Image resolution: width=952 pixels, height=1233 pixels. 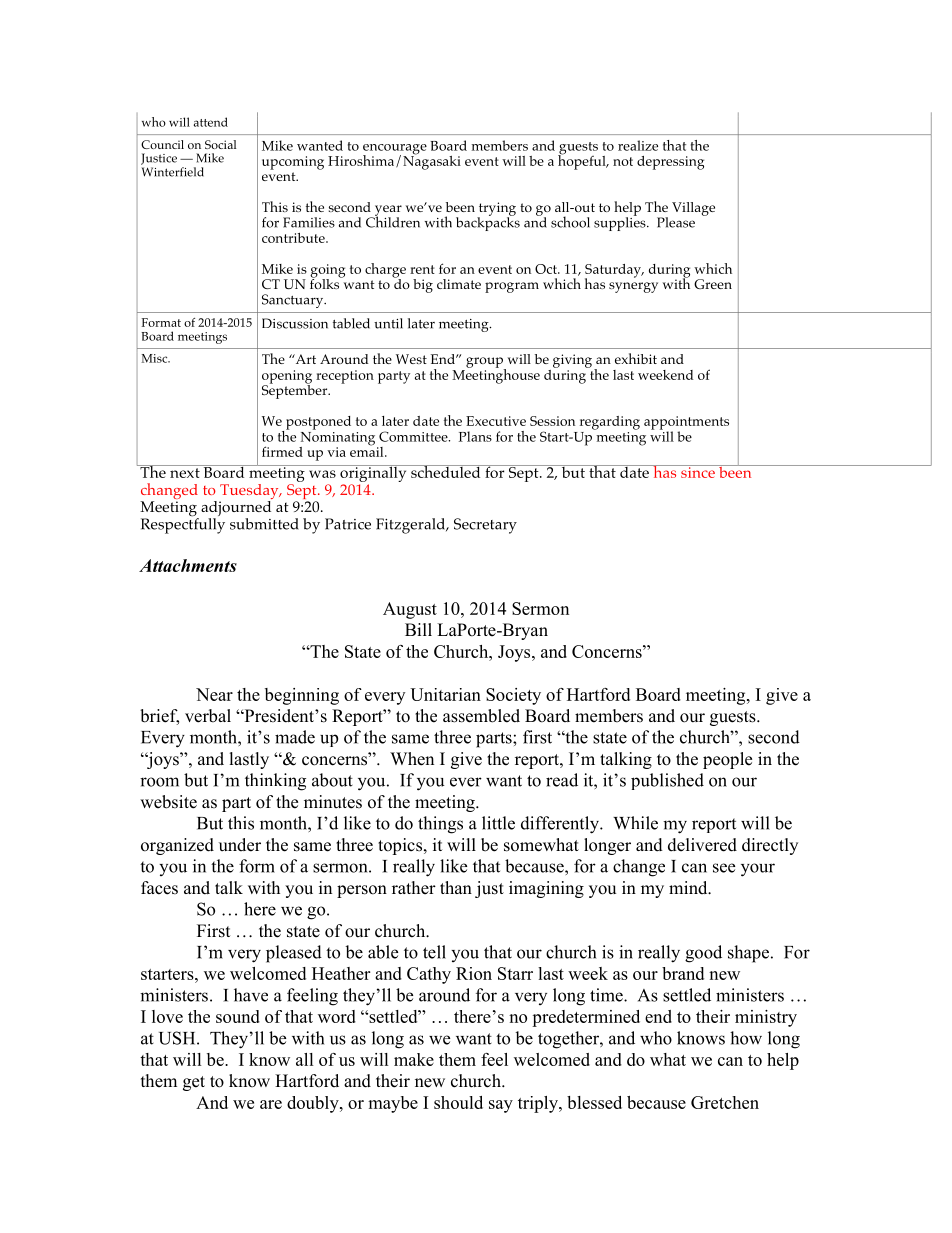 What do you see at coordinates (670, 163) in the screenshot?
I see `depressing` at bounding box center [670, 163].
